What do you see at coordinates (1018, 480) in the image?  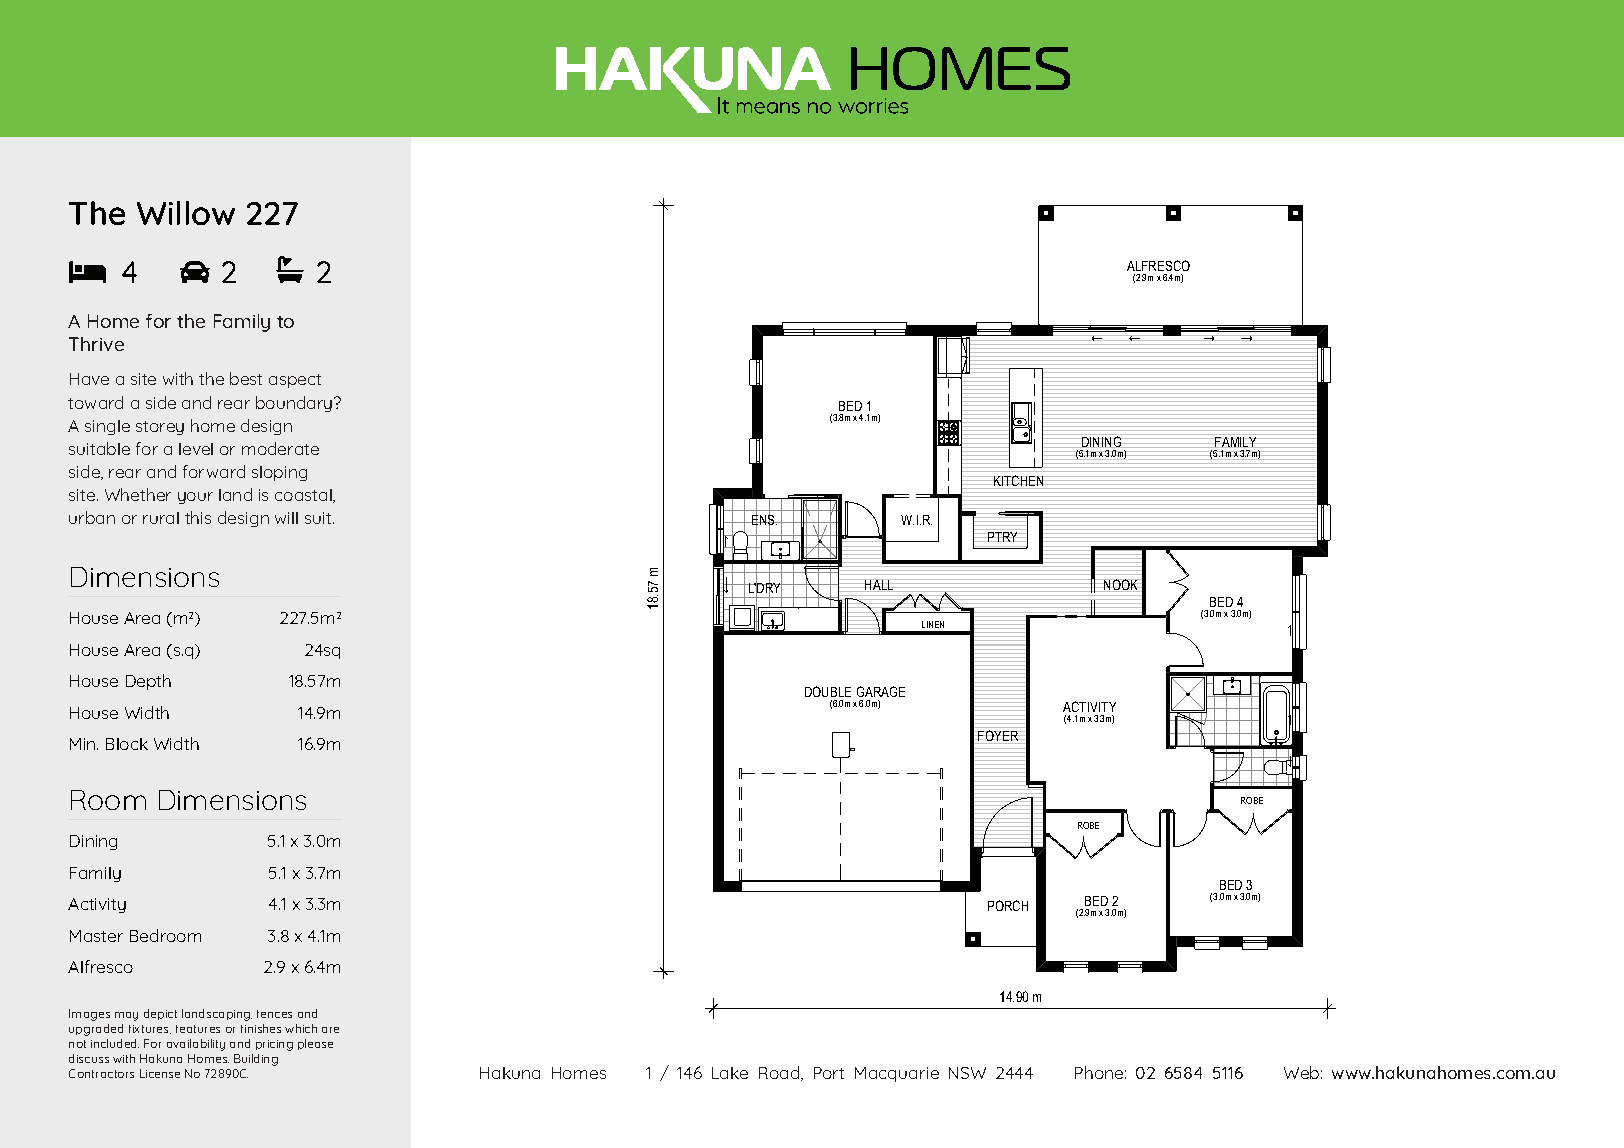 I see `KITCHEN` at bounding box center [1018, 480].
